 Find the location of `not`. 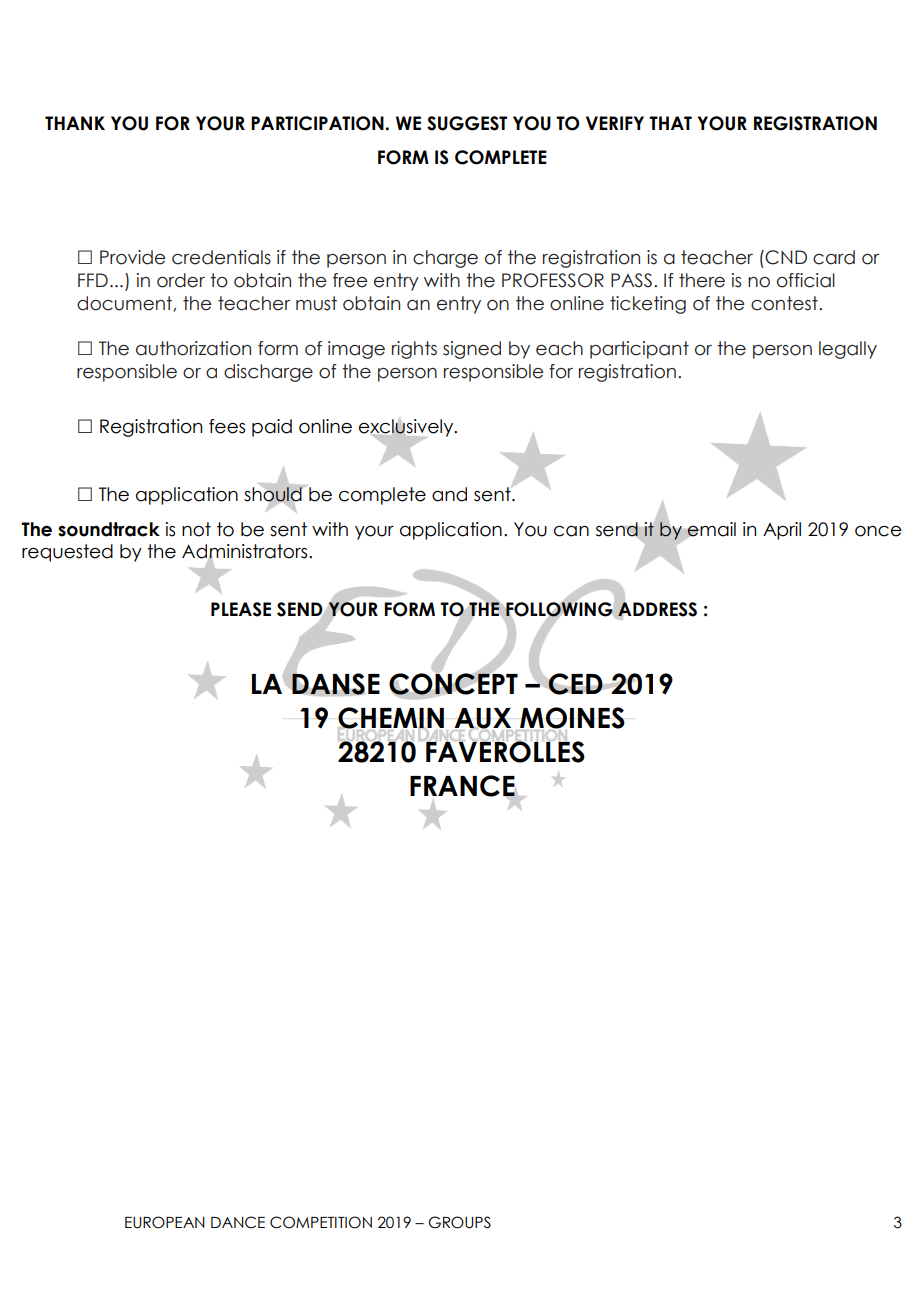

not is located at coordinates (196, 529).
